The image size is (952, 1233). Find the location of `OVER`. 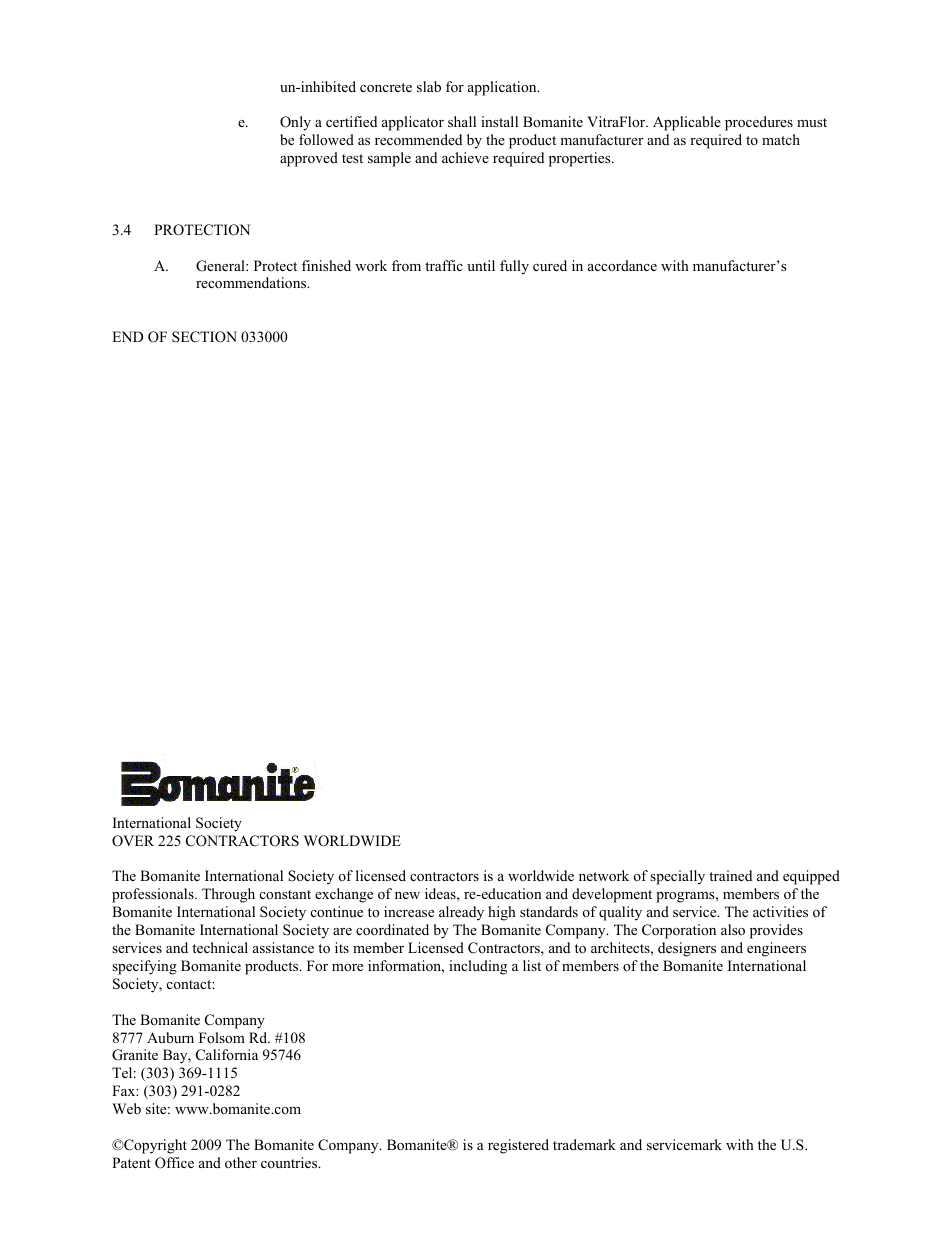

OVER is located at coordinates (133, 841).
